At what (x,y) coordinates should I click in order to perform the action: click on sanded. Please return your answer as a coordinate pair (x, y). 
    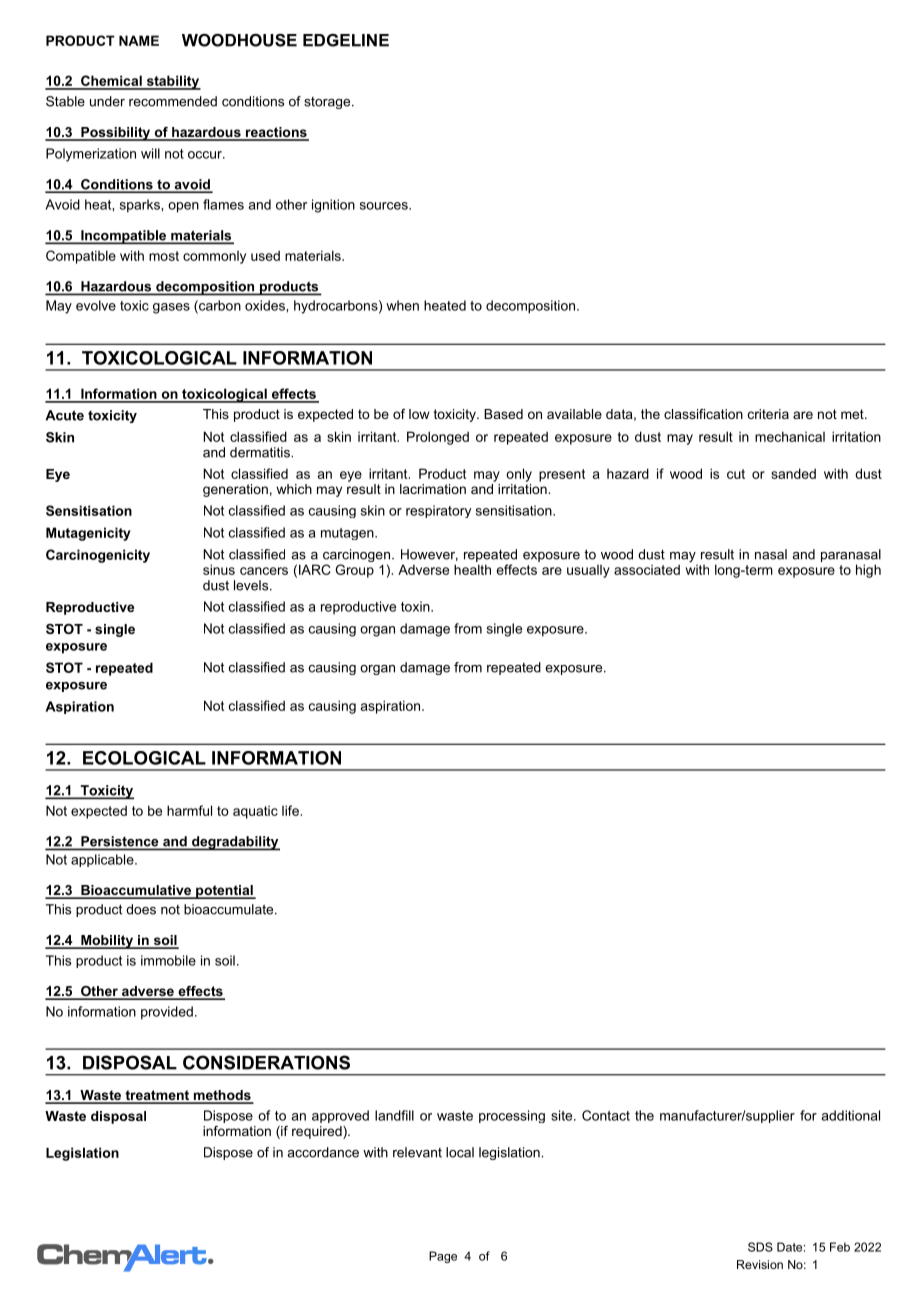
    Looking at the image, I should click on (793, 473).
